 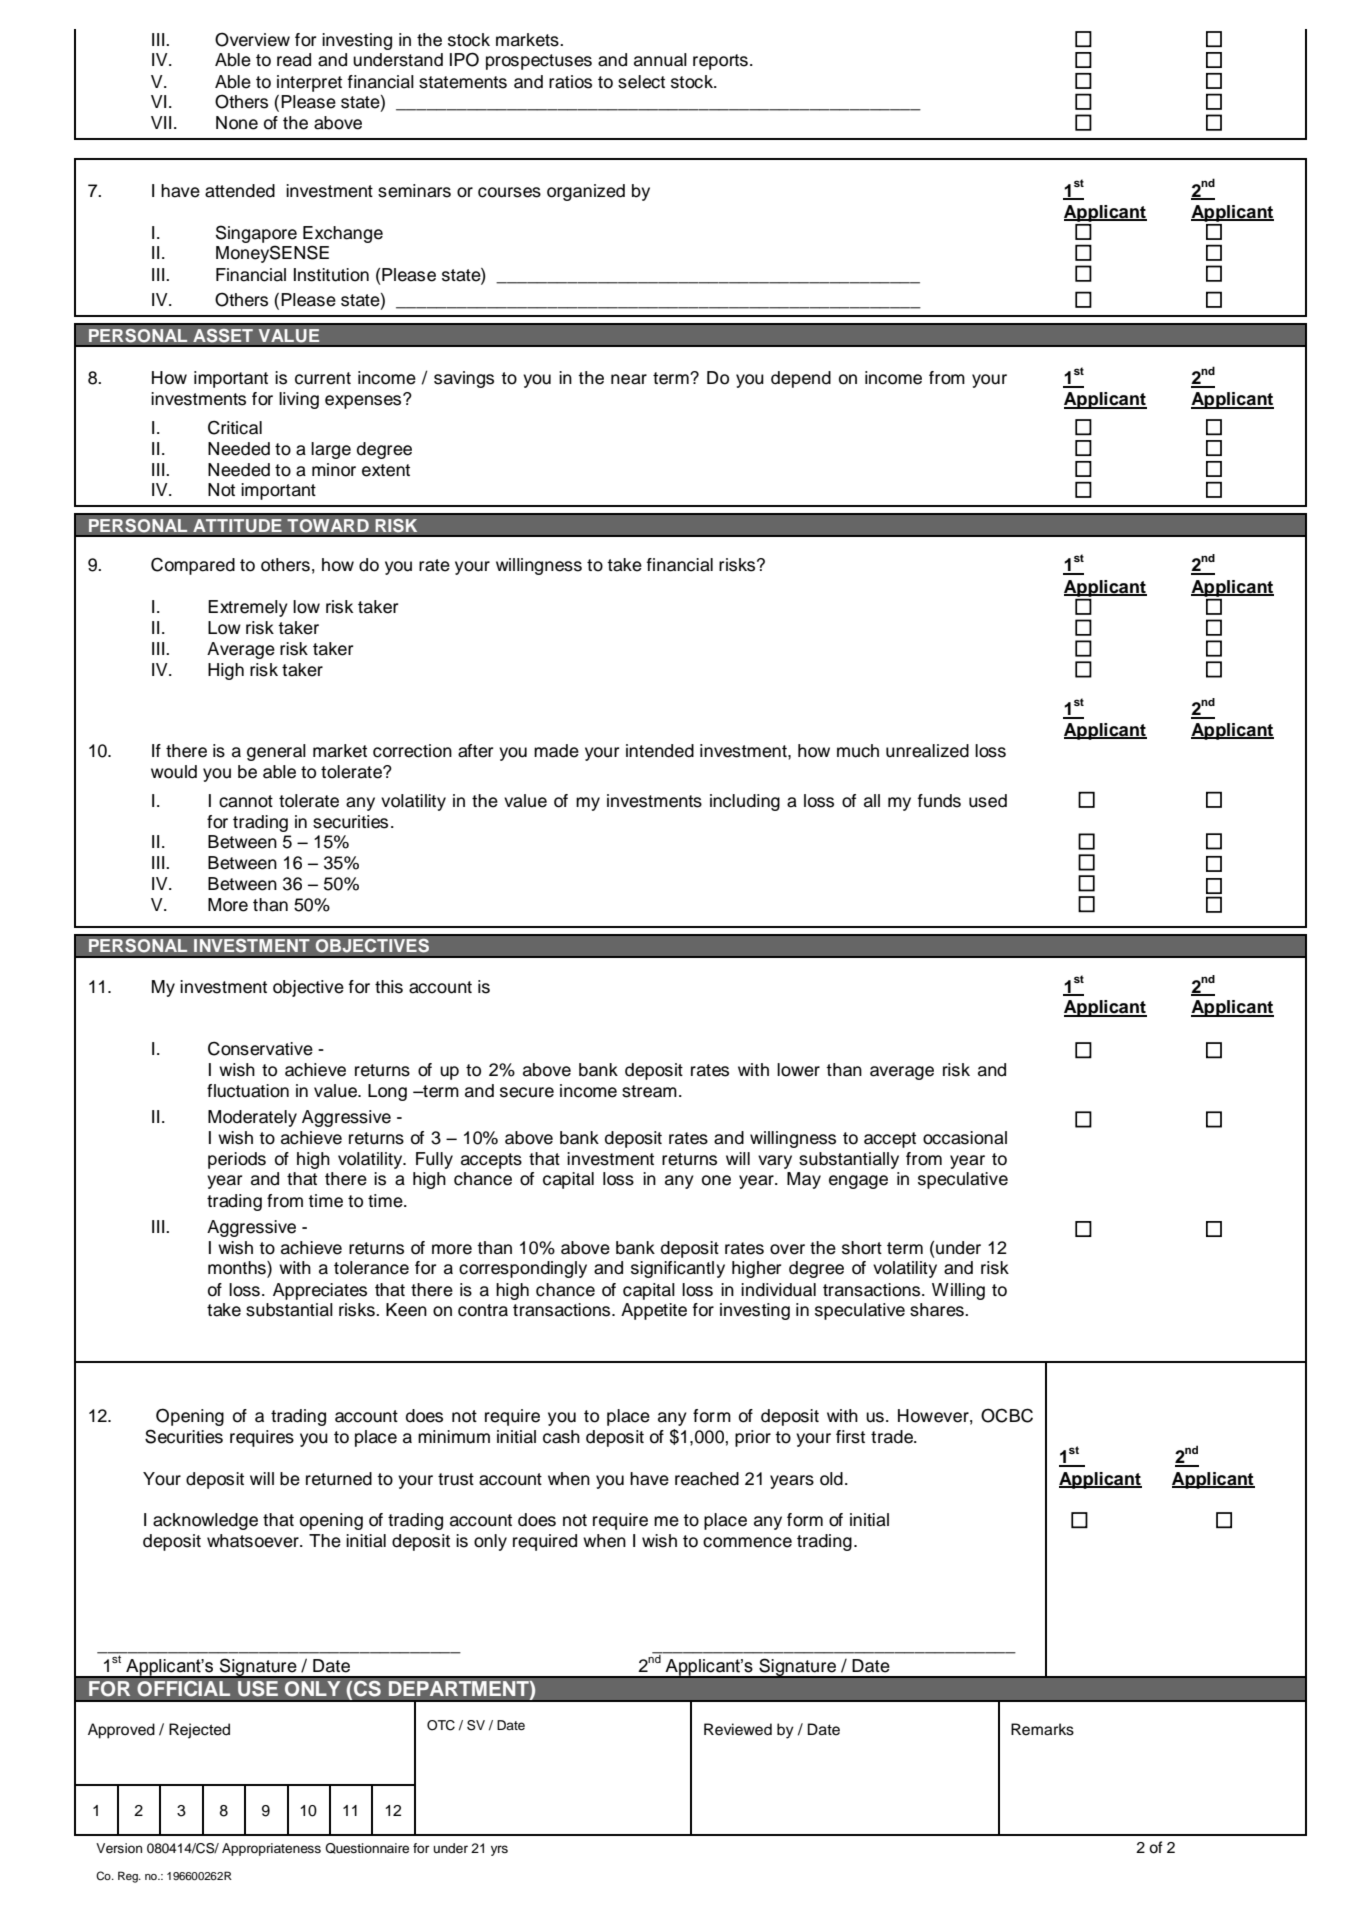 What do you see at coordinates (248, 608) in the screenshot?
I see `Extremely` at bounding box center [248, 608].
